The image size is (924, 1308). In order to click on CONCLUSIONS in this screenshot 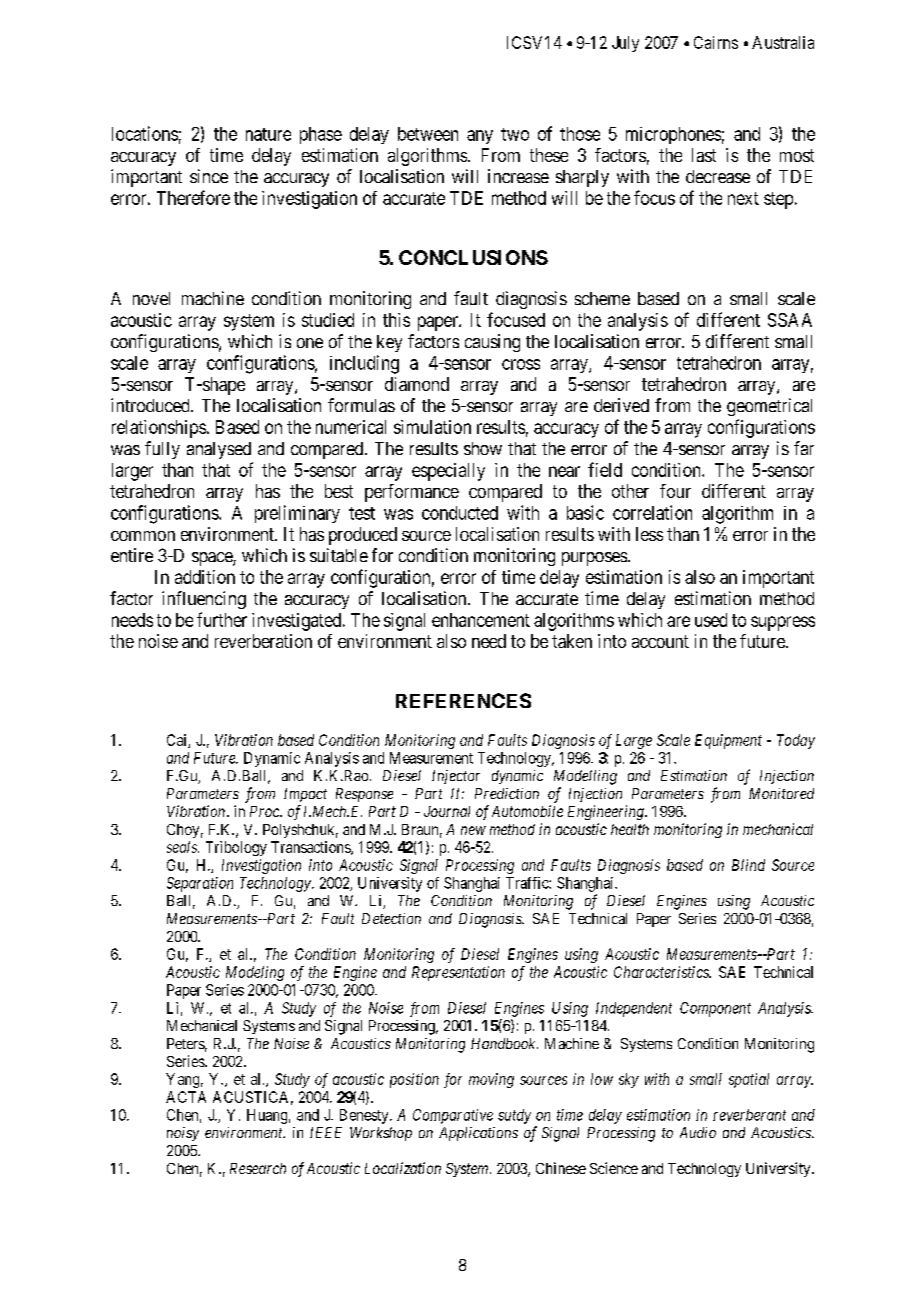, I will do `click(473, 257)`.
